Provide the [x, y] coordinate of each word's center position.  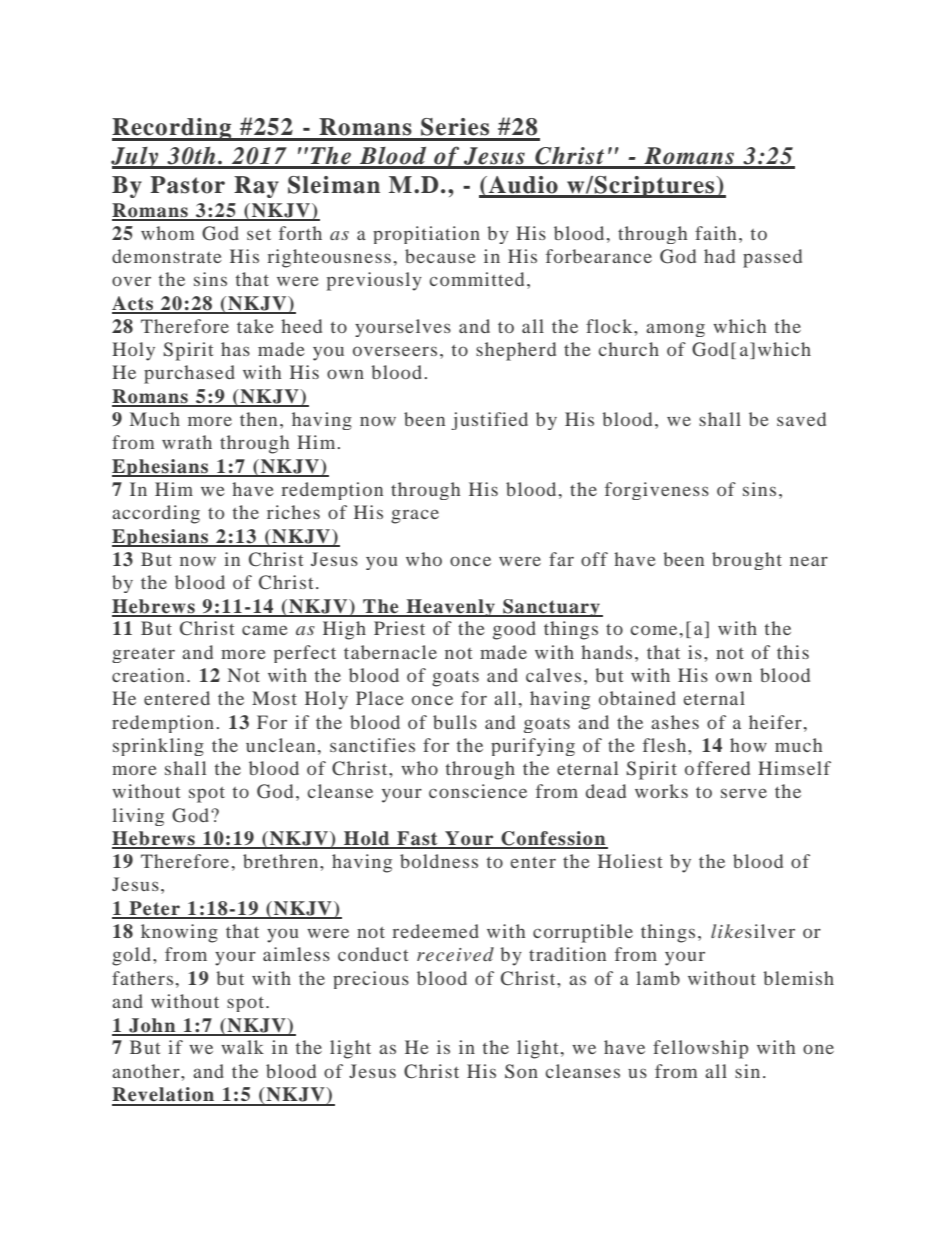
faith [715, 233]
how [748, 745]
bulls [455, 722]
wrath [187, 442]
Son [521, 1071]
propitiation [426, 235]
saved [801, 419]
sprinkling [158, 747]
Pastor [187, 185]
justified [489, 421]
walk [242, 1047]
